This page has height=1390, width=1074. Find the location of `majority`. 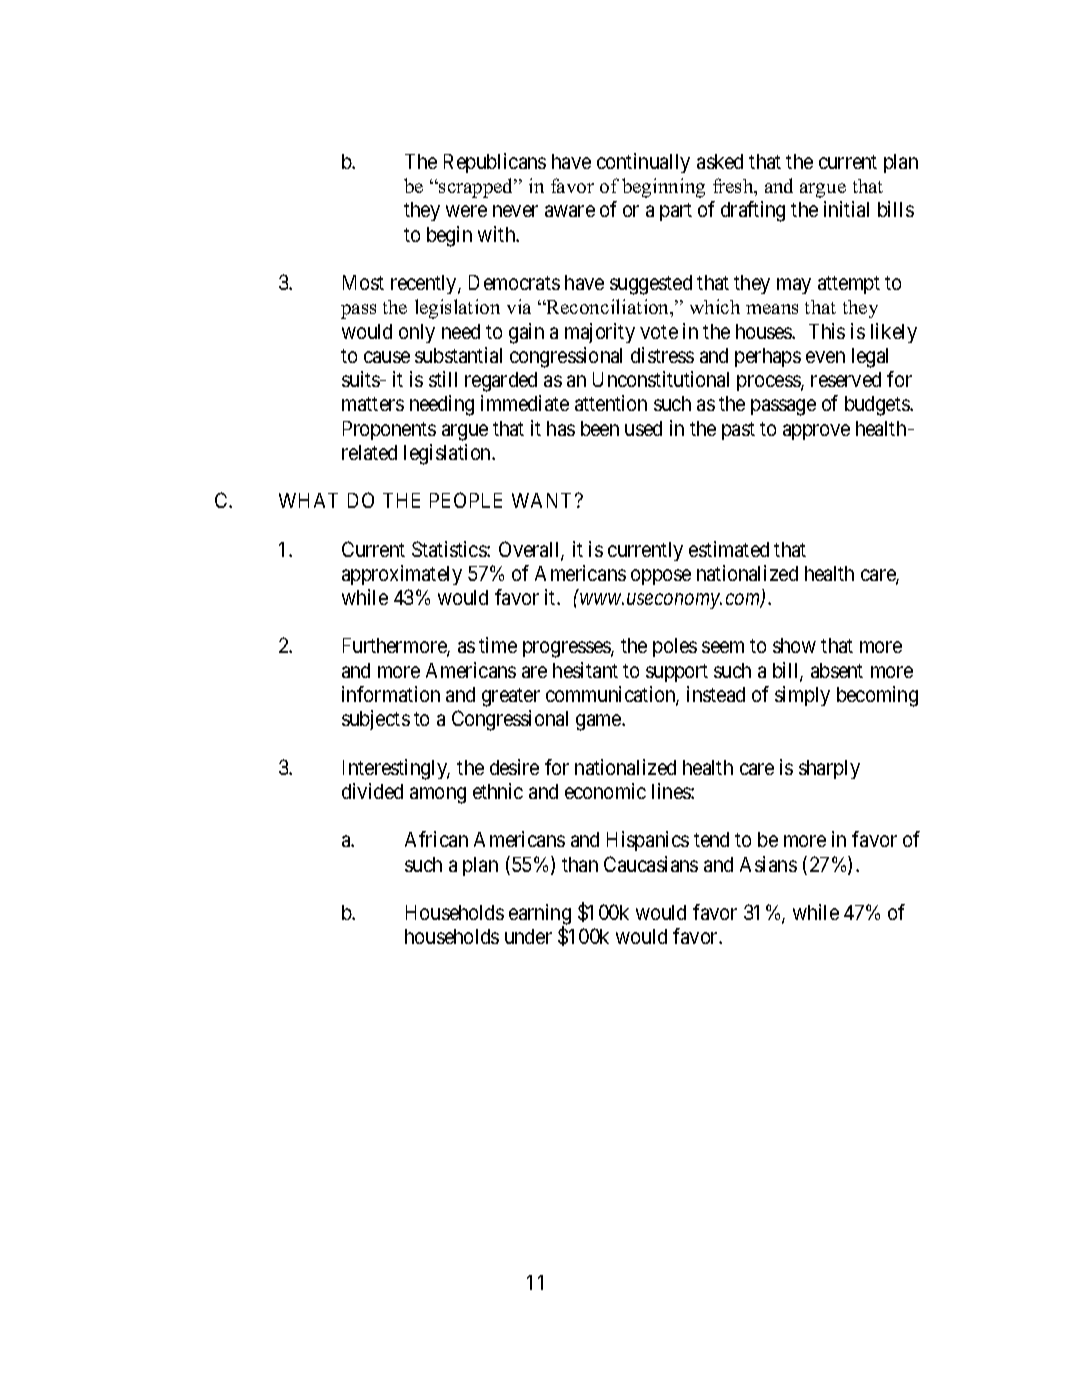

majority is located at coordinates (600, 333).
